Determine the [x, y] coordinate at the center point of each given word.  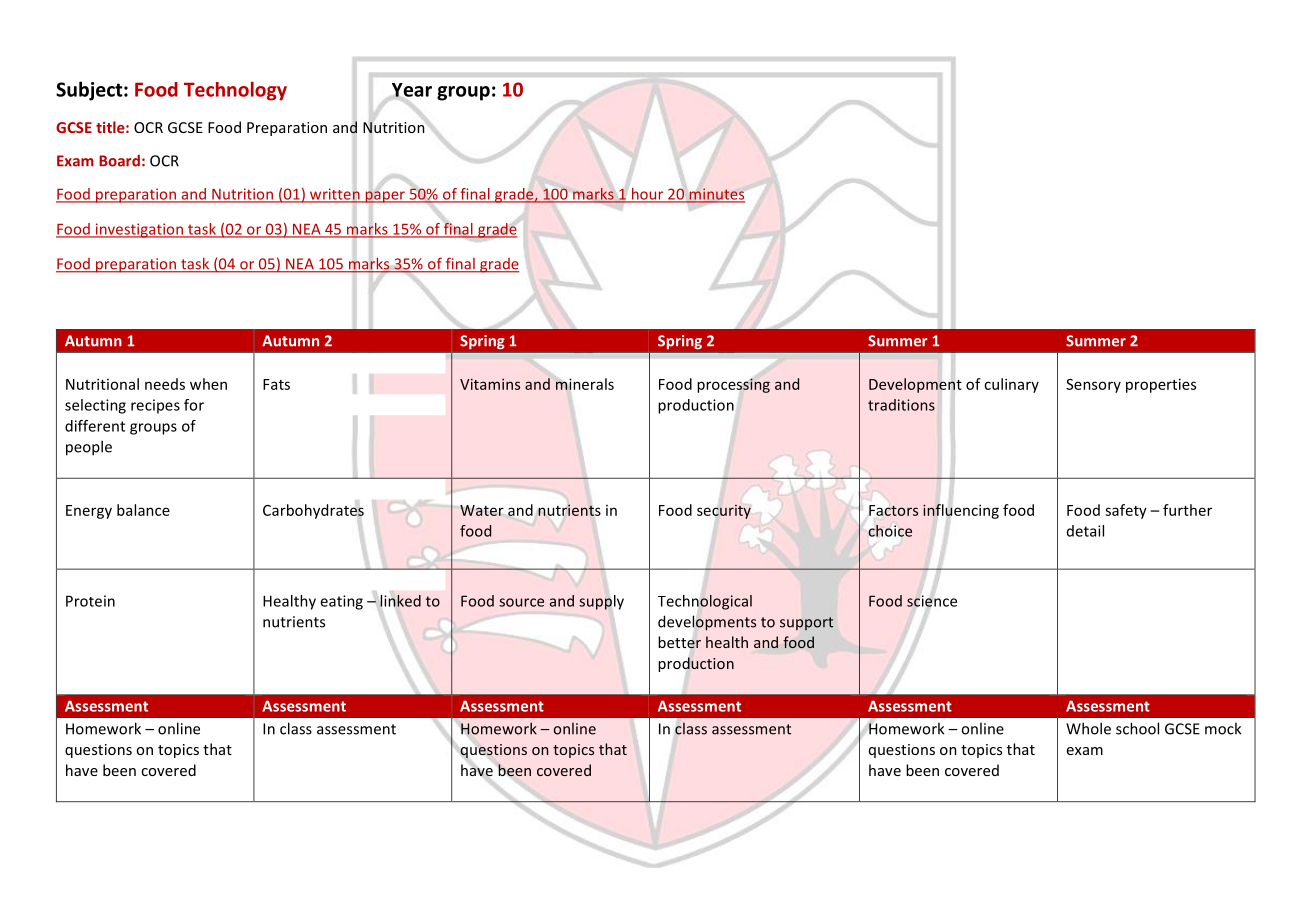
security [724, 512]
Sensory [1093, 386]
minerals [585, 384]
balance [143, 510]
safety [1126, 511]
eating [341, 602]
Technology [235, 91]
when [208, 384]
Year [412, 90]
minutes [716, 195]
